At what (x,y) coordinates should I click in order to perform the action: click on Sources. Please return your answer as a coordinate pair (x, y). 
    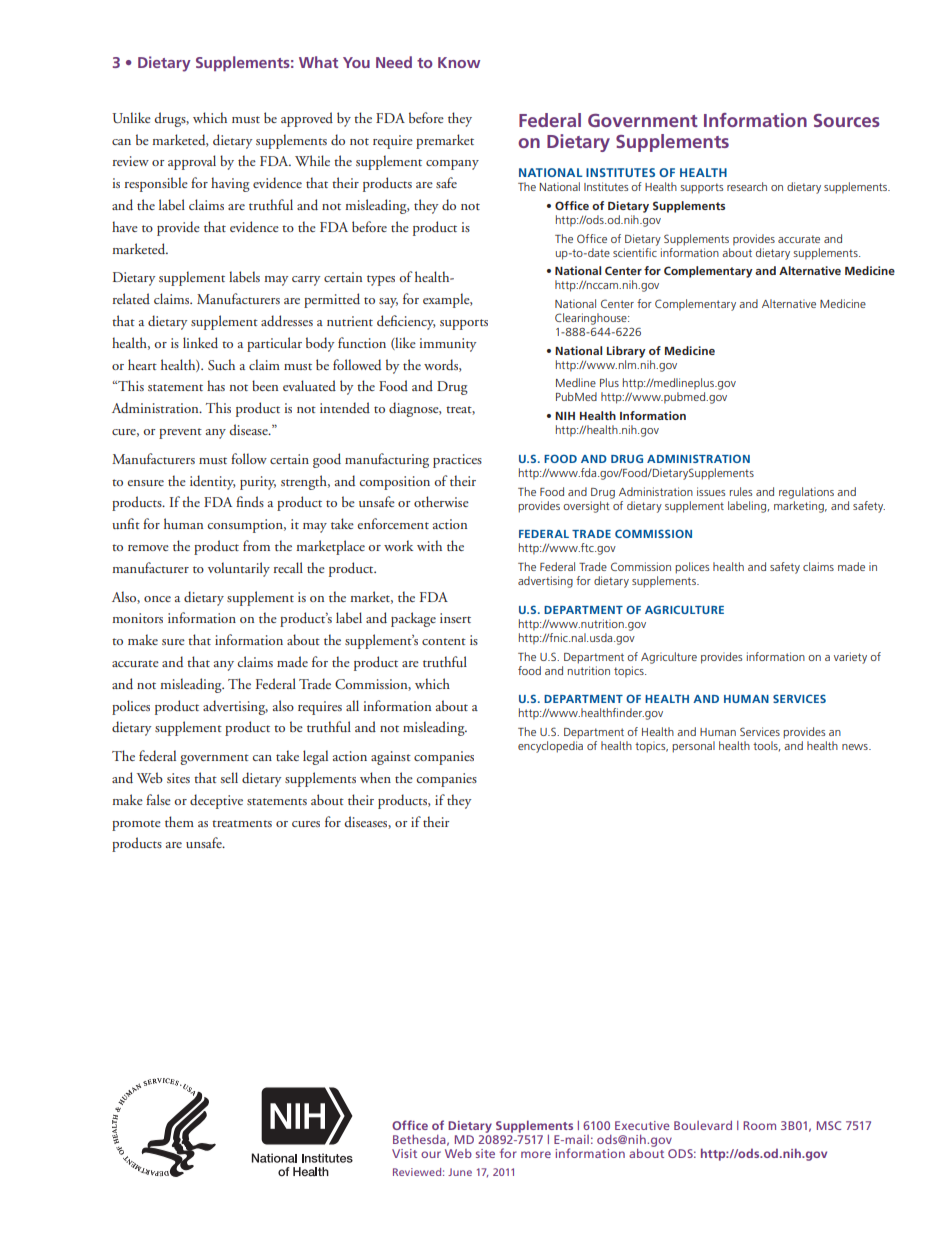
    Looking at the image, I should click on (847, 120).
